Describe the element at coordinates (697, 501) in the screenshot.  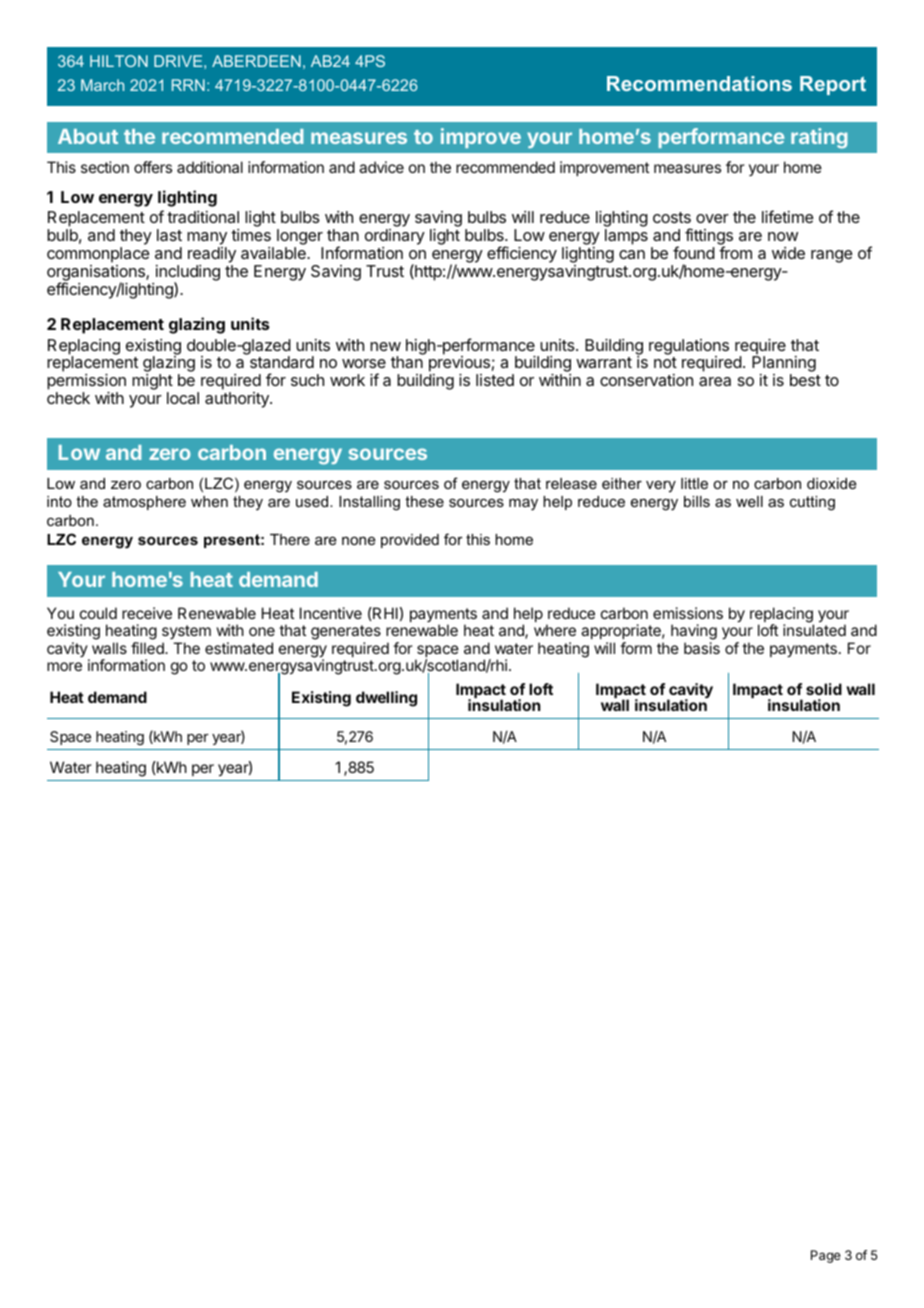
I see `bills` at that location.
